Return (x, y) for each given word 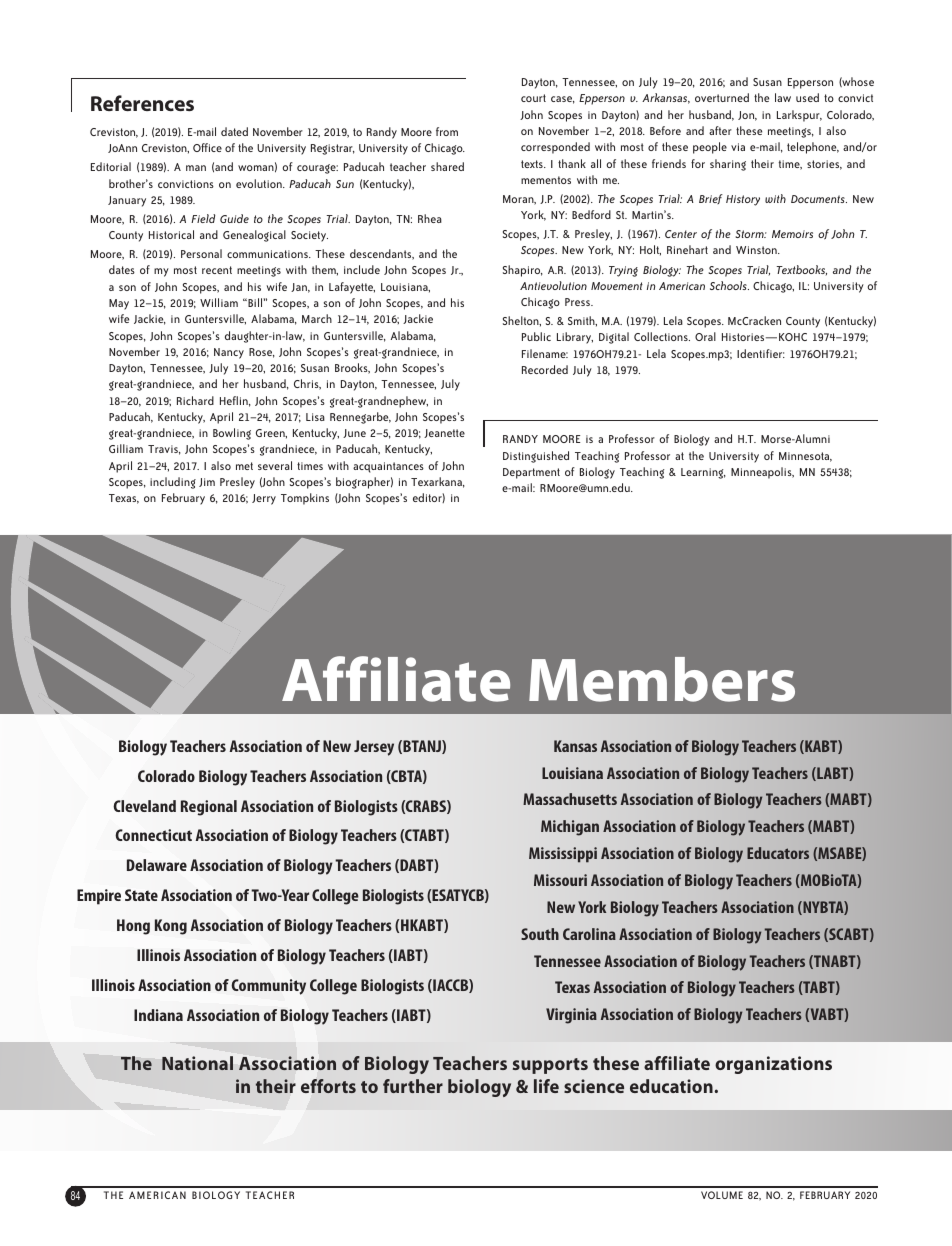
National (197, 1063)
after (720, 130)
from (447, 131)
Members (662, 679)
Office (207, 147)
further (413, 1086)
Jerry (264, 499)
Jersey (374, 748)
